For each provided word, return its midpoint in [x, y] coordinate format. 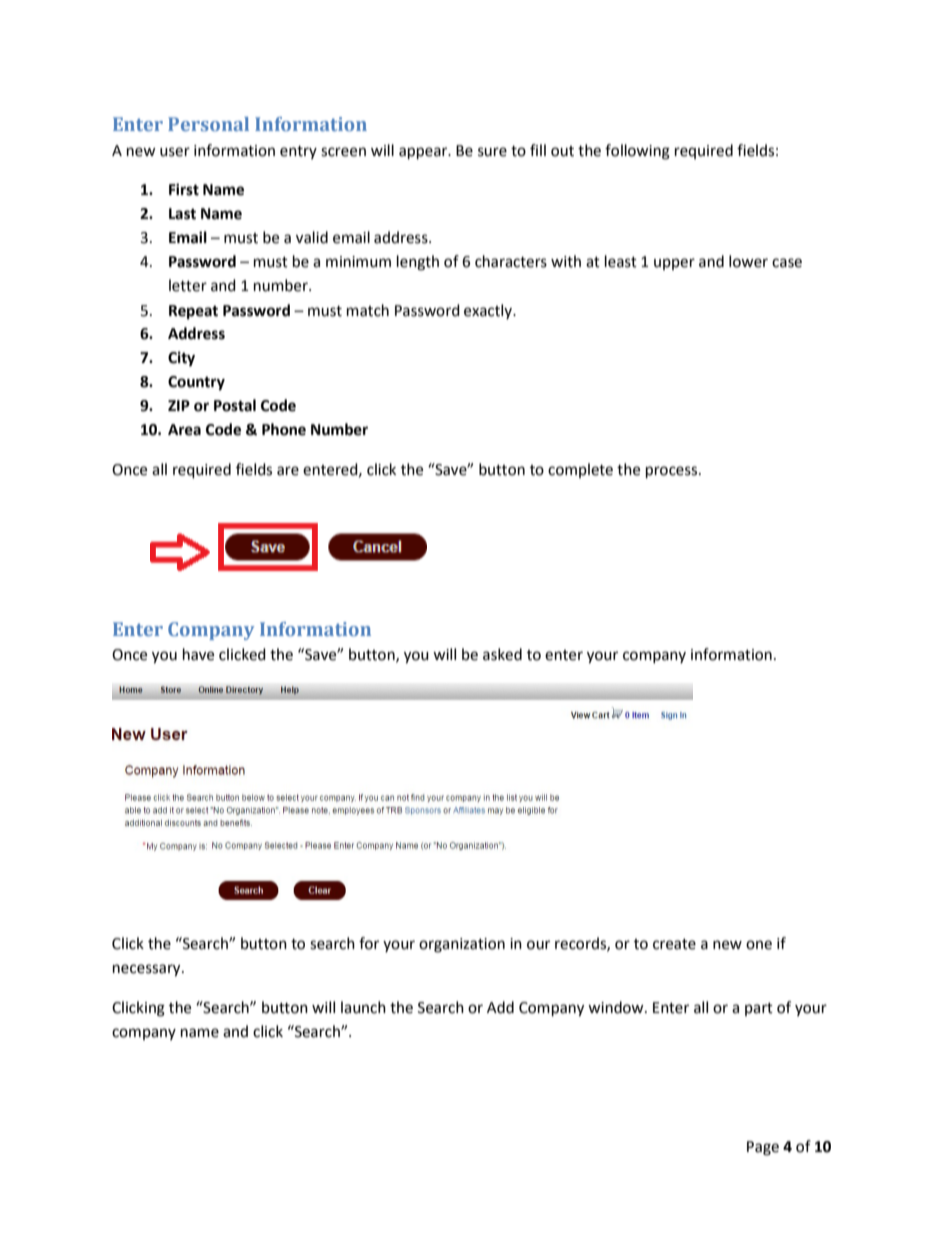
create [674, 944]
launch [363, 1007]
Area [184, 430]
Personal [208, 124]
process [673, 472]
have [198, 654]
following [637, 152]
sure [492, 152]
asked [502, 654]
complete [580, 470]
